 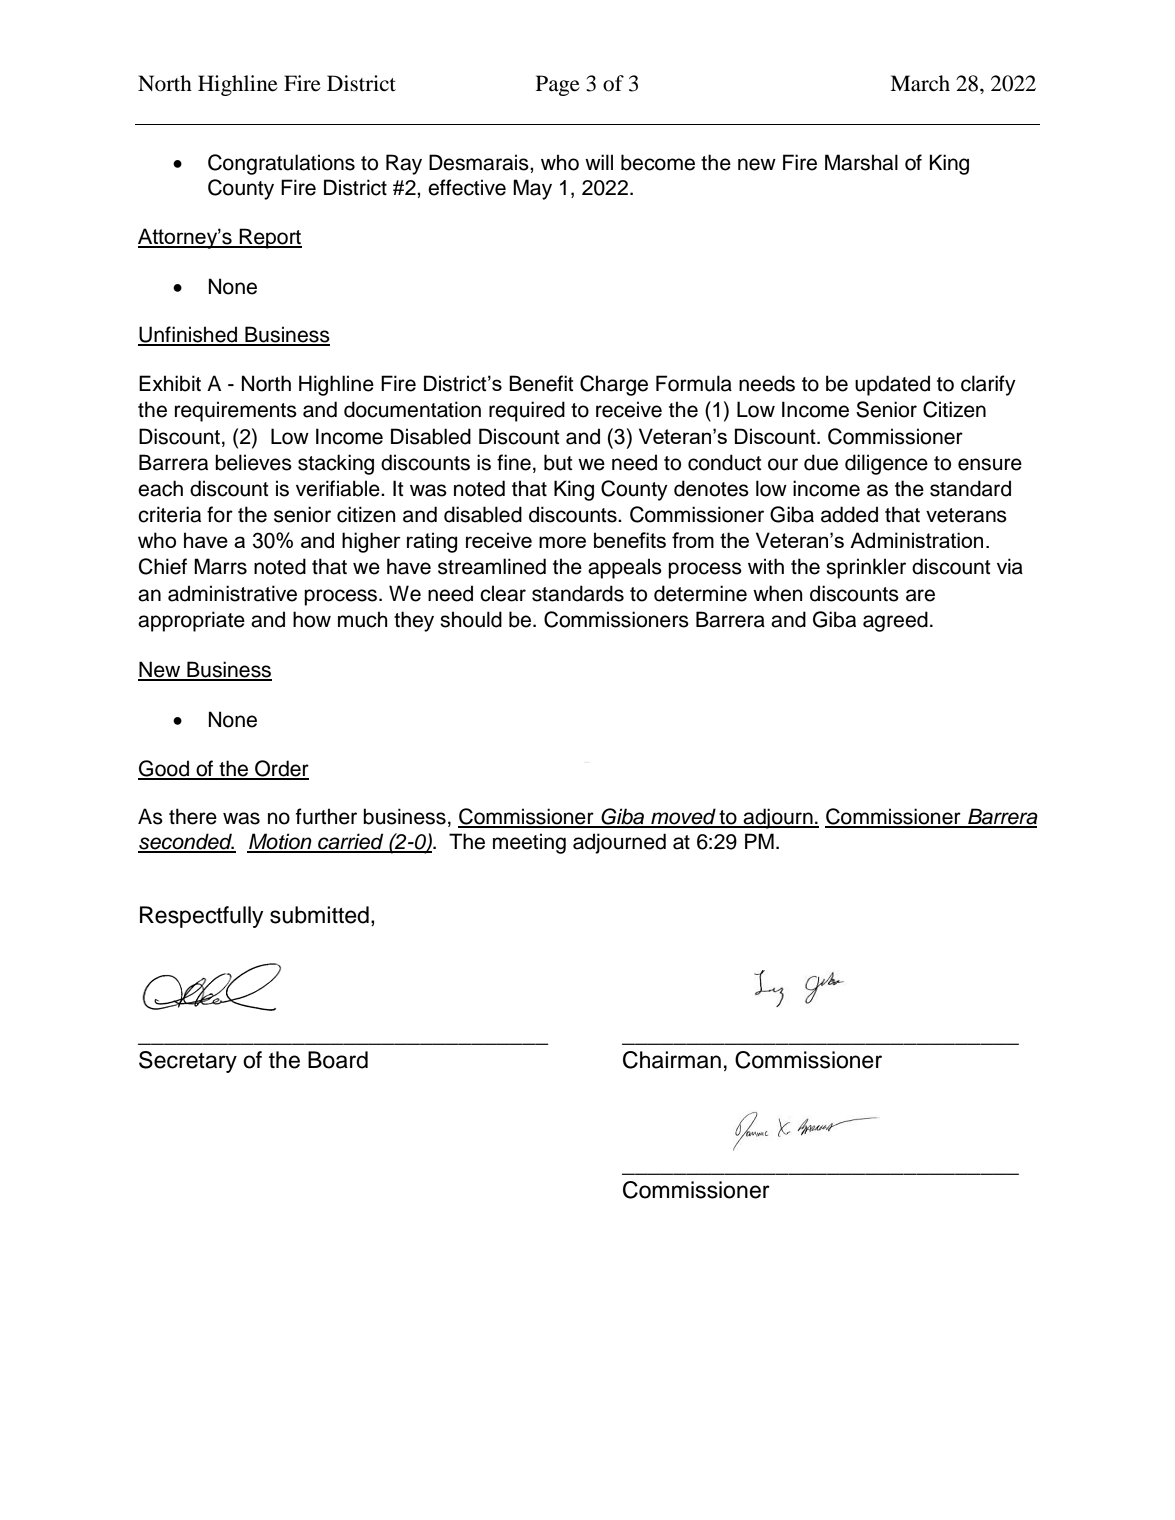 What do you see at coordinates (672, 1060) in the screenshot?
I see `Chairman` at bounding box center [672, 1060].
